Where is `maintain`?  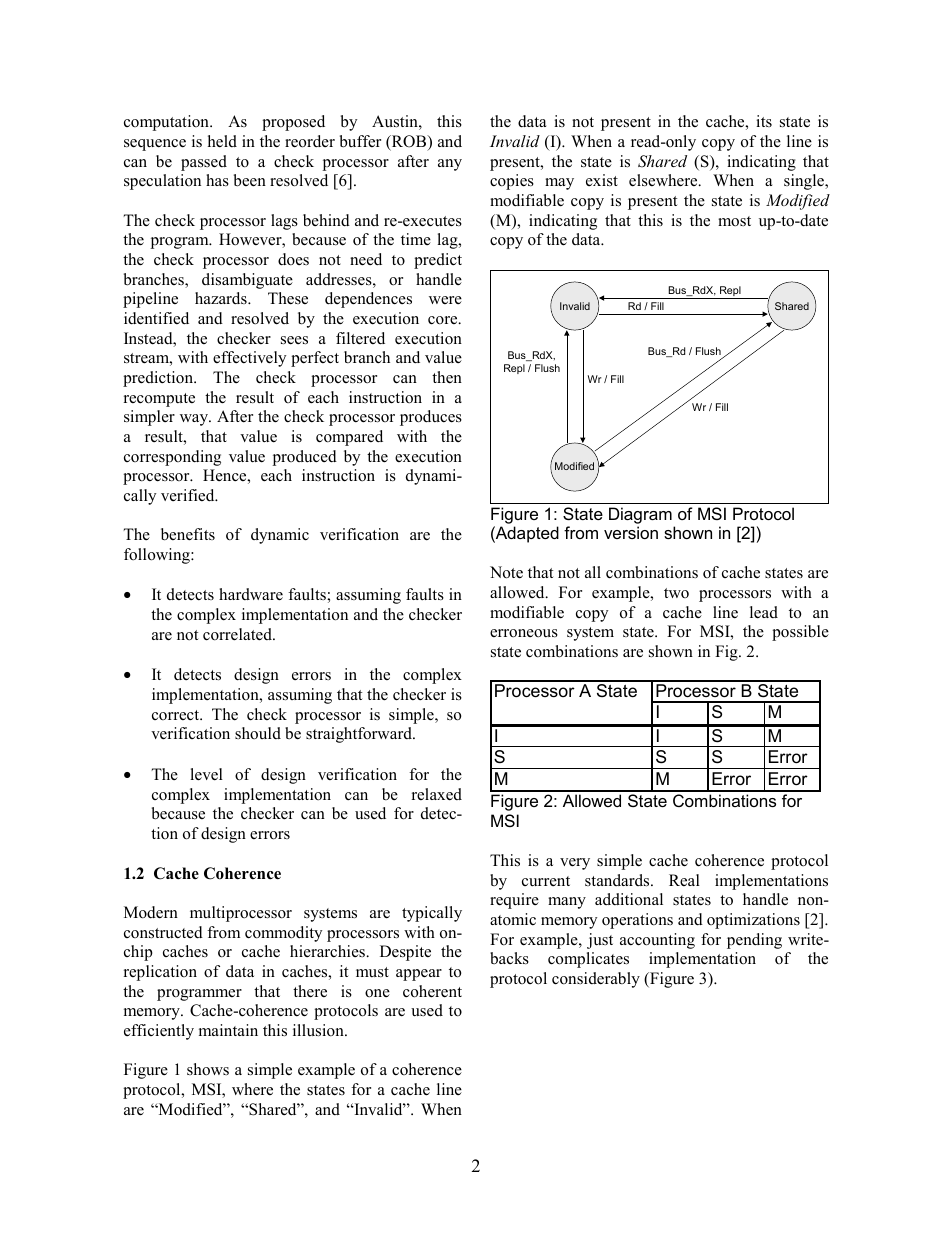
maintain is located at coordinates (228, 1030).
